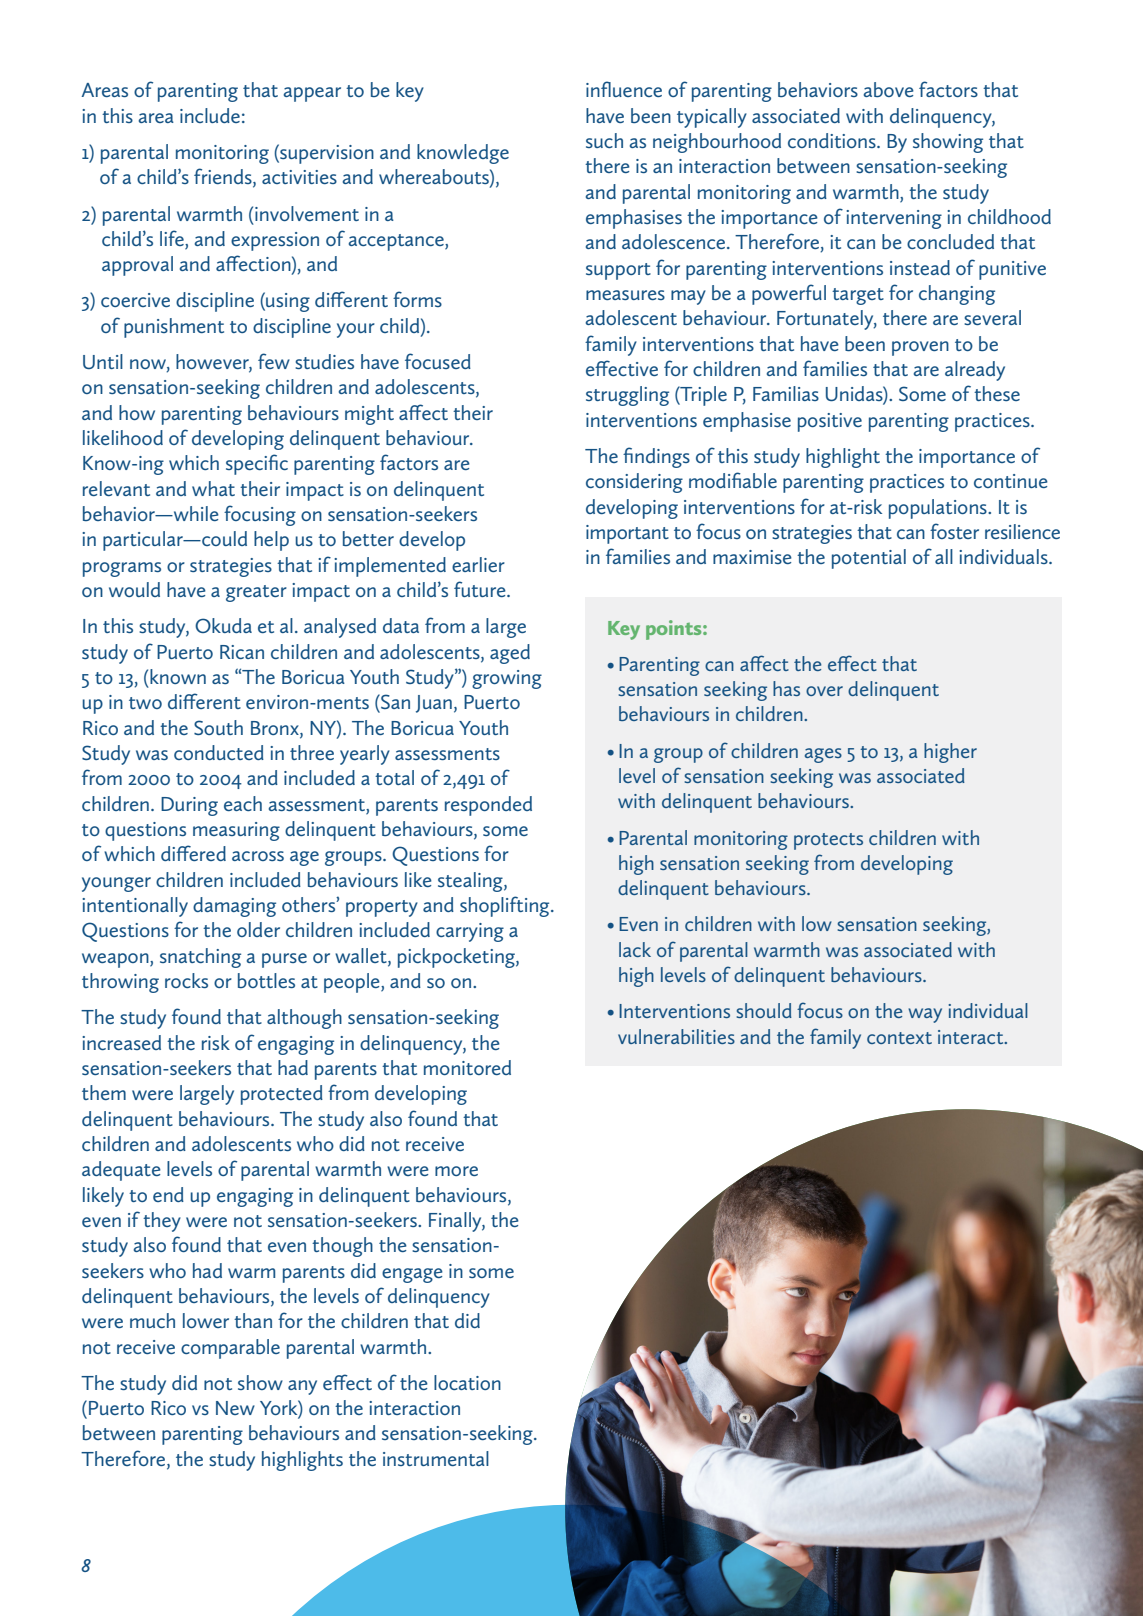  Describe the element at coordinates (604, 140) in the image. I see `such` at that location.
